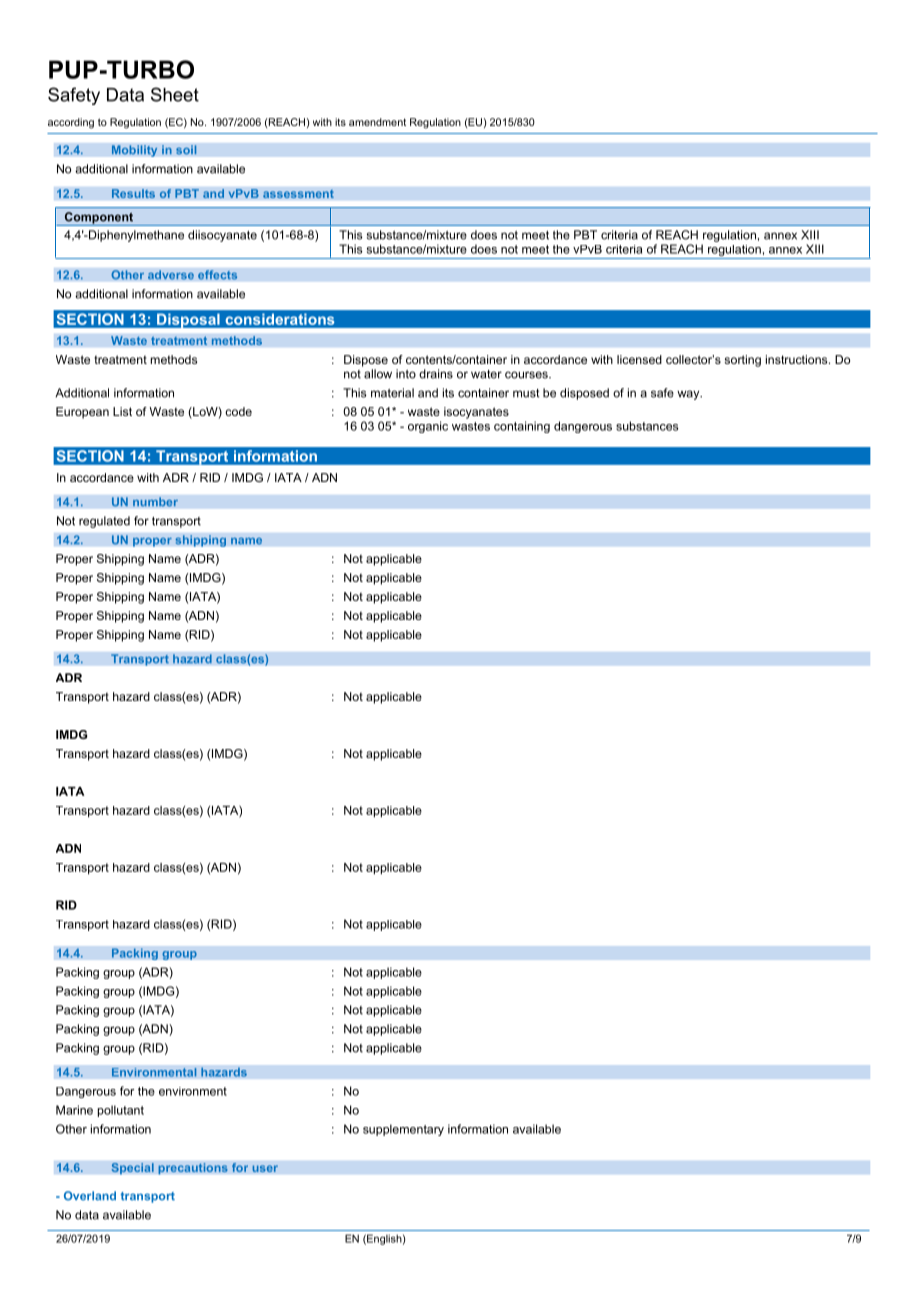  Describe the element at coordinates (122, 411) in the screenshot. I see `List` at that location.
